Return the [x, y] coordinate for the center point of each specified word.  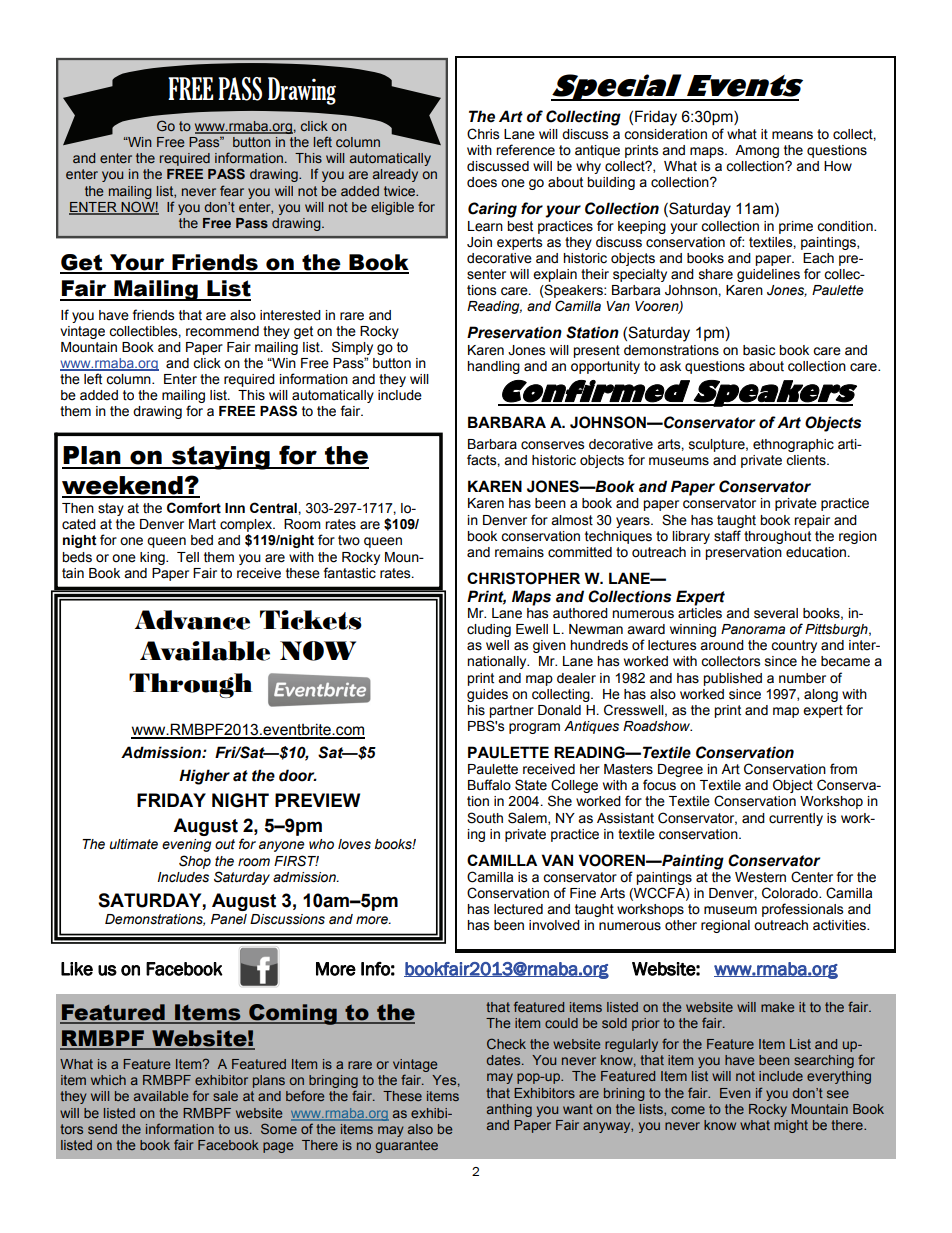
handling [493, 367]
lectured [518, 909]
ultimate [133, 844]
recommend [222, 331]
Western [760, 877]
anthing [509, 1110]
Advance [192, 620]
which [108, 1080]
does [482, 182]
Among [757, 151]
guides [487, 695]
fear [232, 190]
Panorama [753, 629]
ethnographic [793, 445]
